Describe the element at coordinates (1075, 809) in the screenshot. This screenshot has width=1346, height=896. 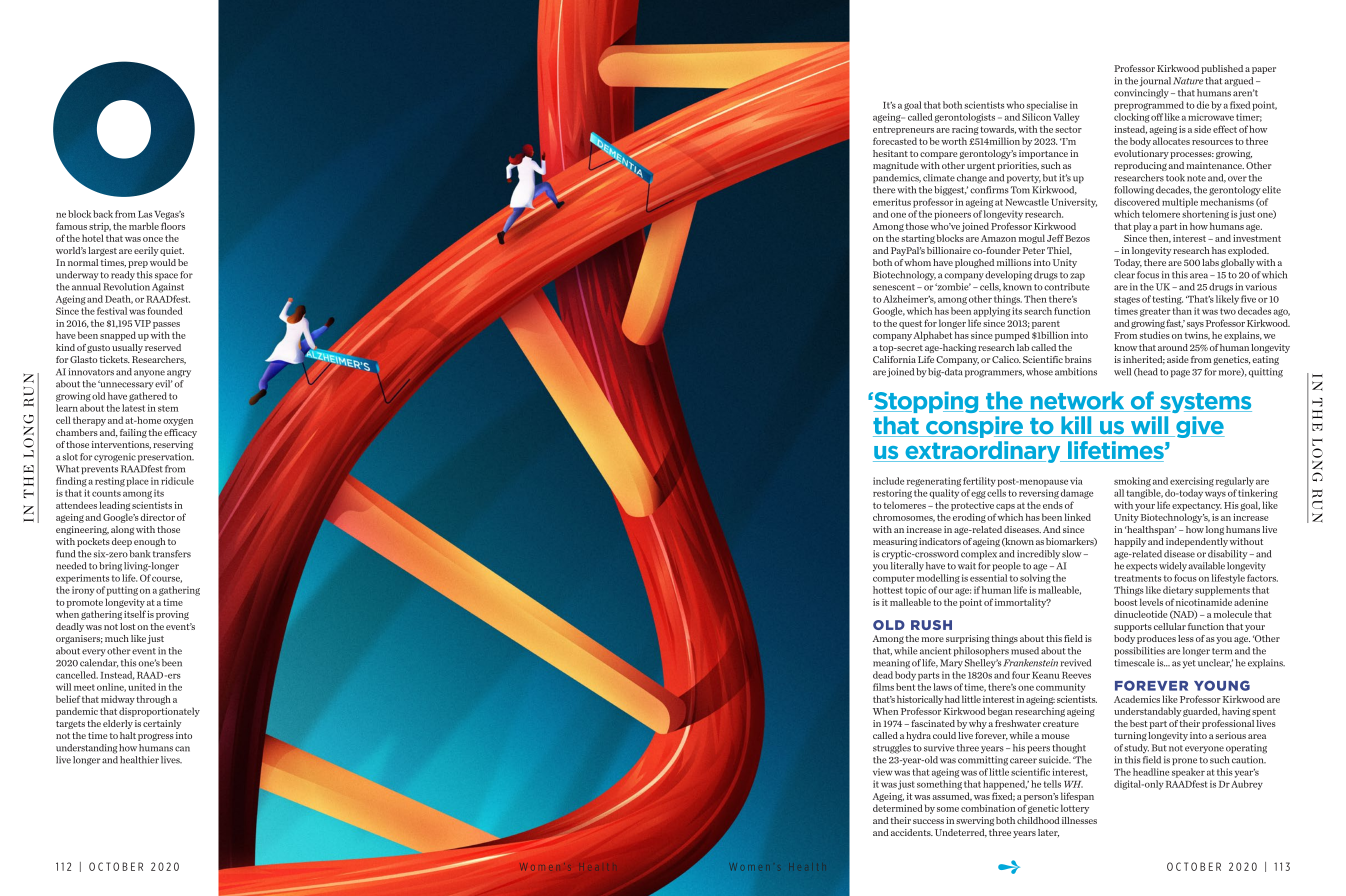
I see `lottery` at that location.
